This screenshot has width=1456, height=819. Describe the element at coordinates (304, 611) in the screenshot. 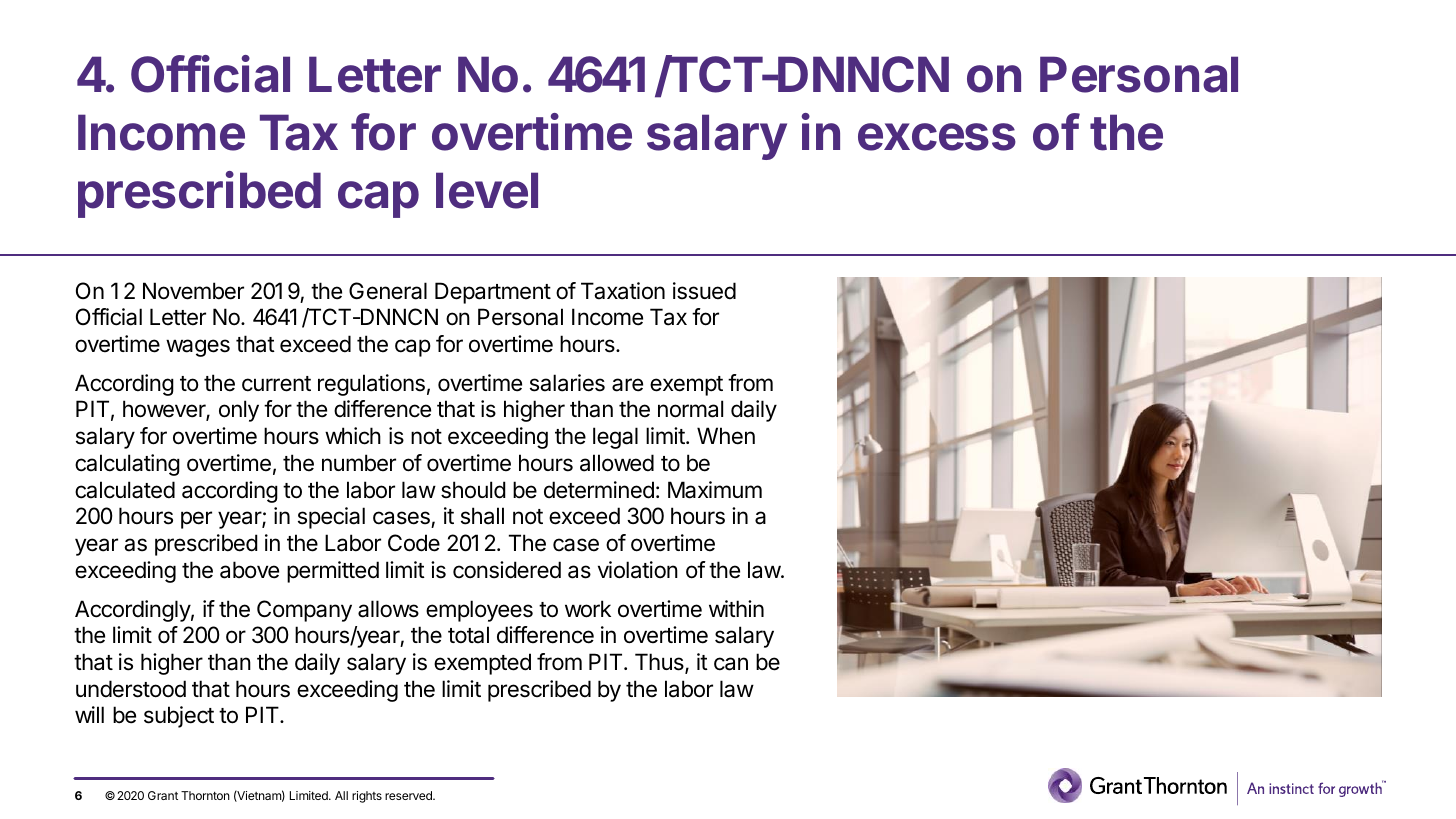

I see `Company` at that location.
